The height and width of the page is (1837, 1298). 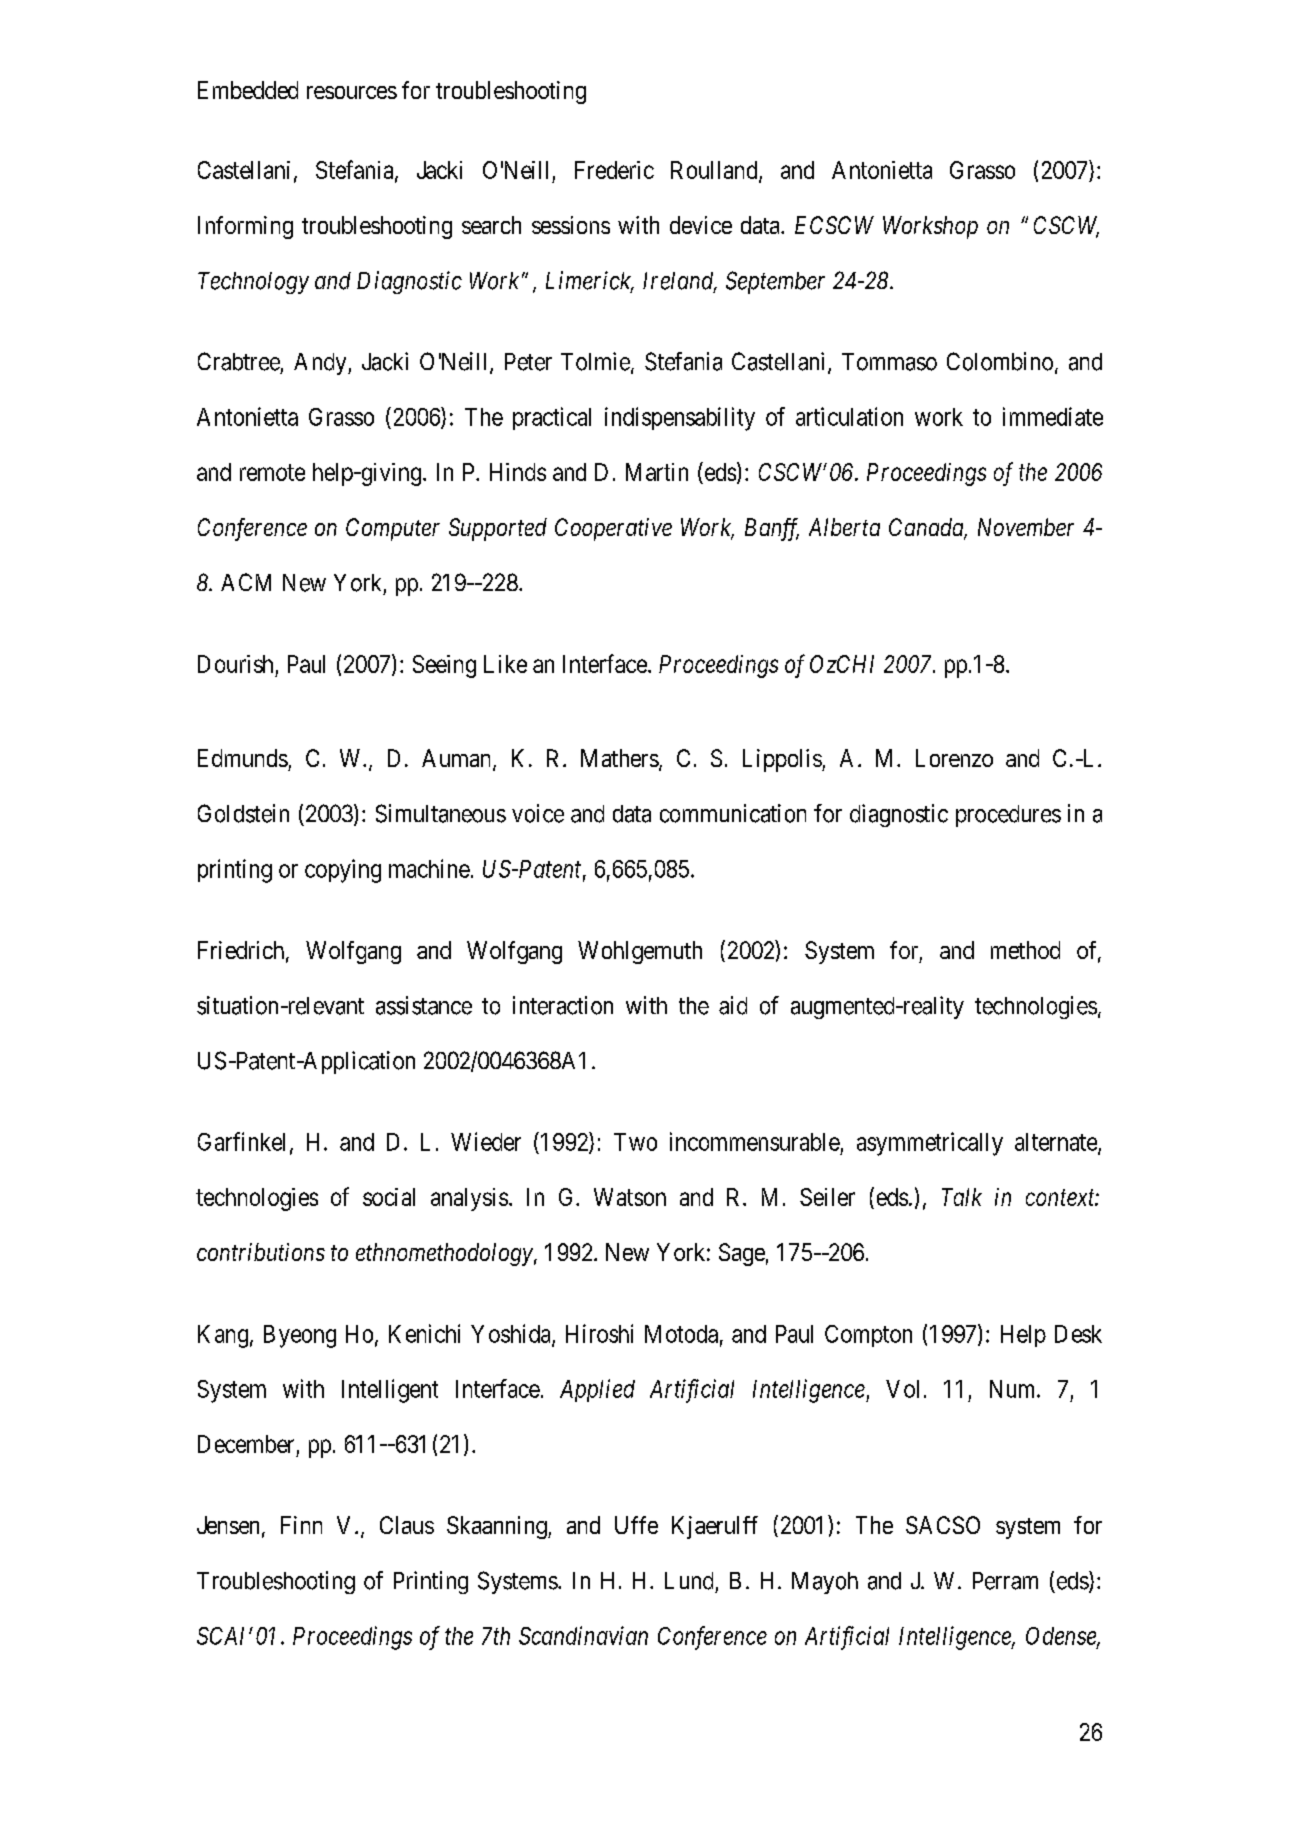 What do you see at coordinates (343, 871) in the page?
I see `copying` at bounding box center [343, 871].
